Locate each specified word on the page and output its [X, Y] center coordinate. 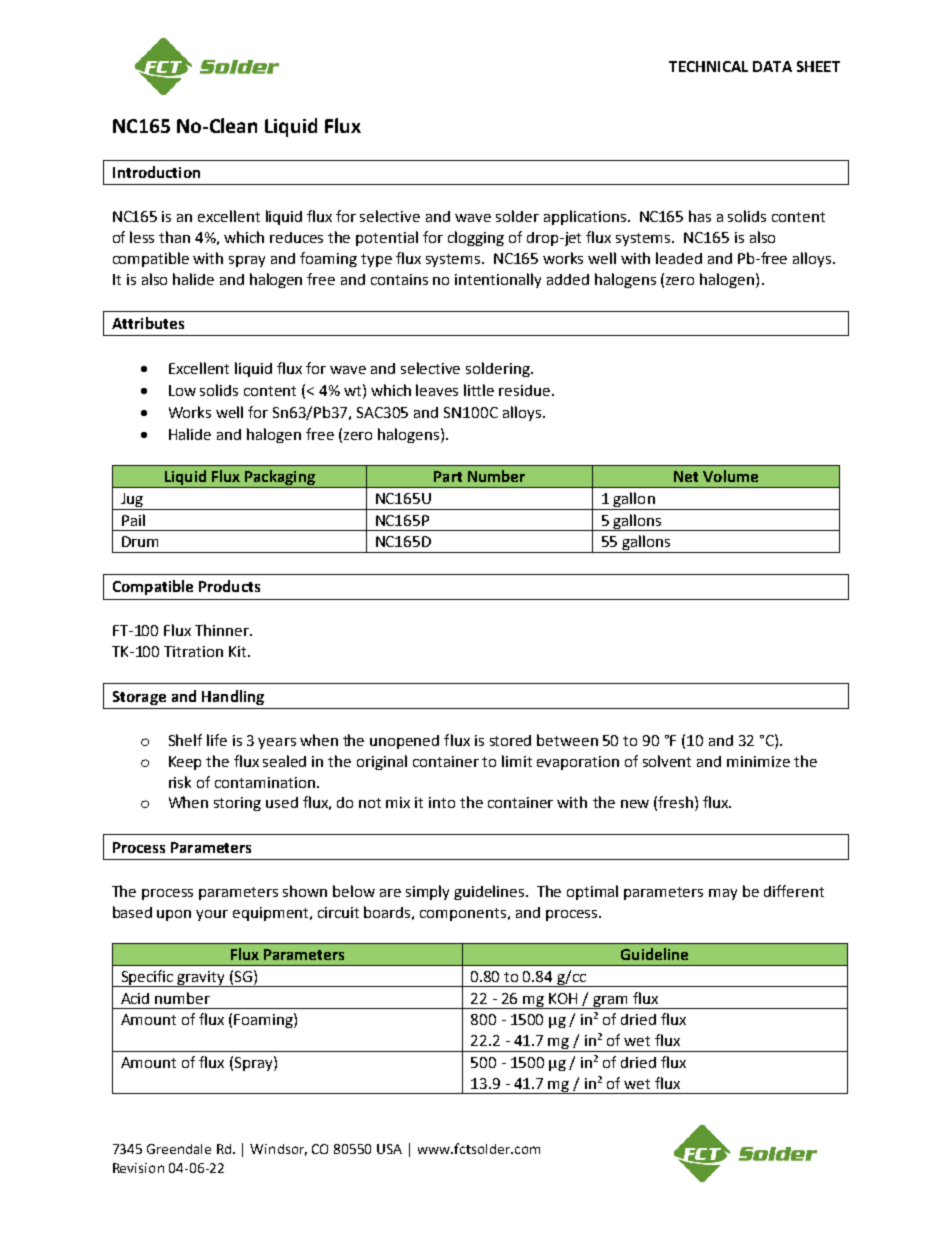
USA [389, 1149]
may [723, 894]
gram [610, 1002]
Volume [730, 476]
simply [427, 892]
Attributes [148, 323]
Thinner [223, 630]
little [479, 390]
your [212, 915]
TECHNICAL [708, 66]
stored [510, 740]
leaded [679, 258]
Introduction [156, 172]
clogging [476, 238]
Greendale [179, 1149]
